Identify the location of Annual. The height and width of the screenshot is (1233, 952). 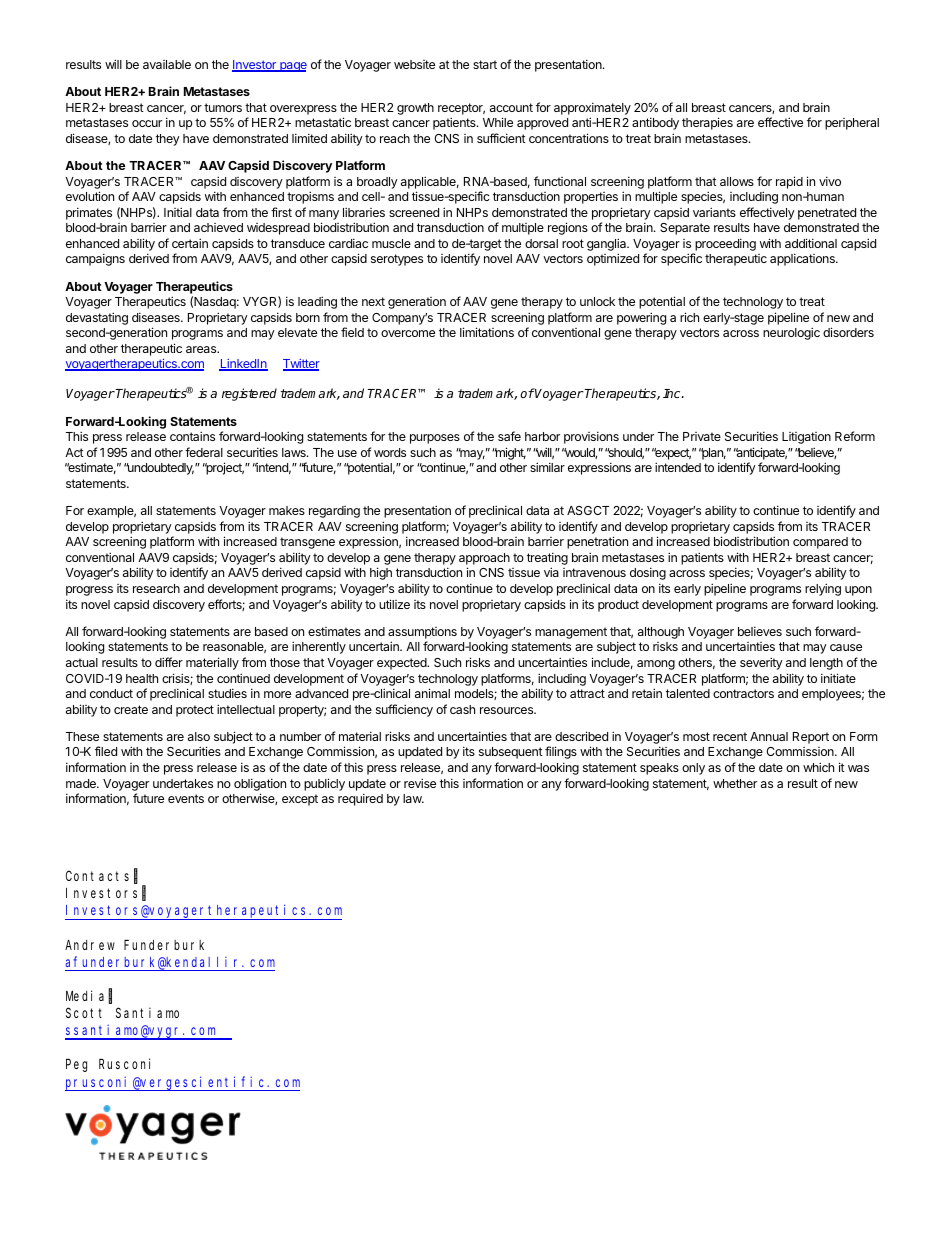
(769, 736).
